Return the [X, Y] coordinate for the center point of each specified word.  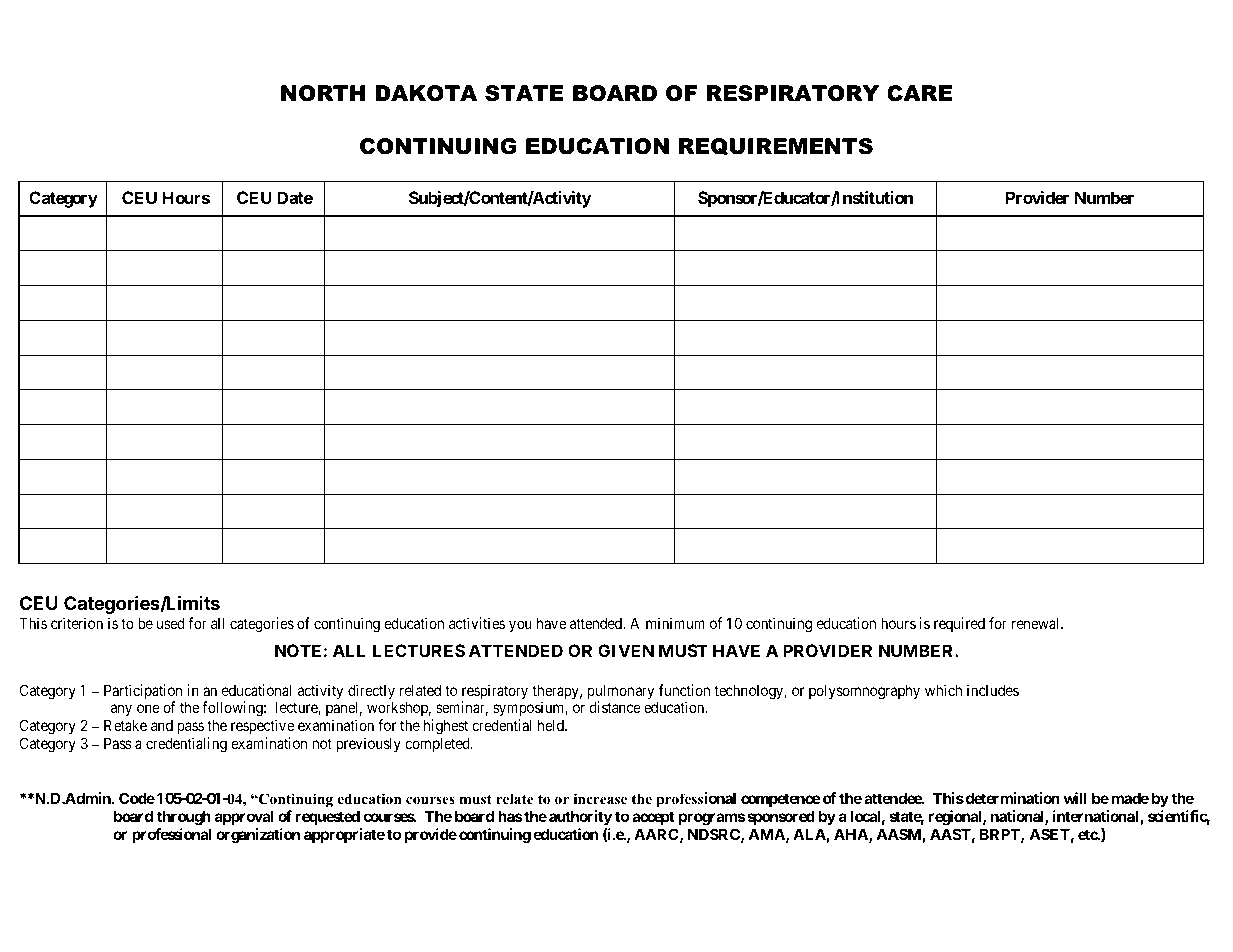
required [959, 624]
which [943, 690]
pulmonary [621, 693]
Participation [143, 693]
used [170, 623]
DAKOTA [426, 93]
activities [477, 623]
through [184, 818]
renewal [1037, 623]
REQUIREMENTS [776, 147]
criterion [77, 623]
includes [993, 690]
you [520, 626]
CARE [919, 93]
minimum [675, 623]
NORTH [323, 93]
